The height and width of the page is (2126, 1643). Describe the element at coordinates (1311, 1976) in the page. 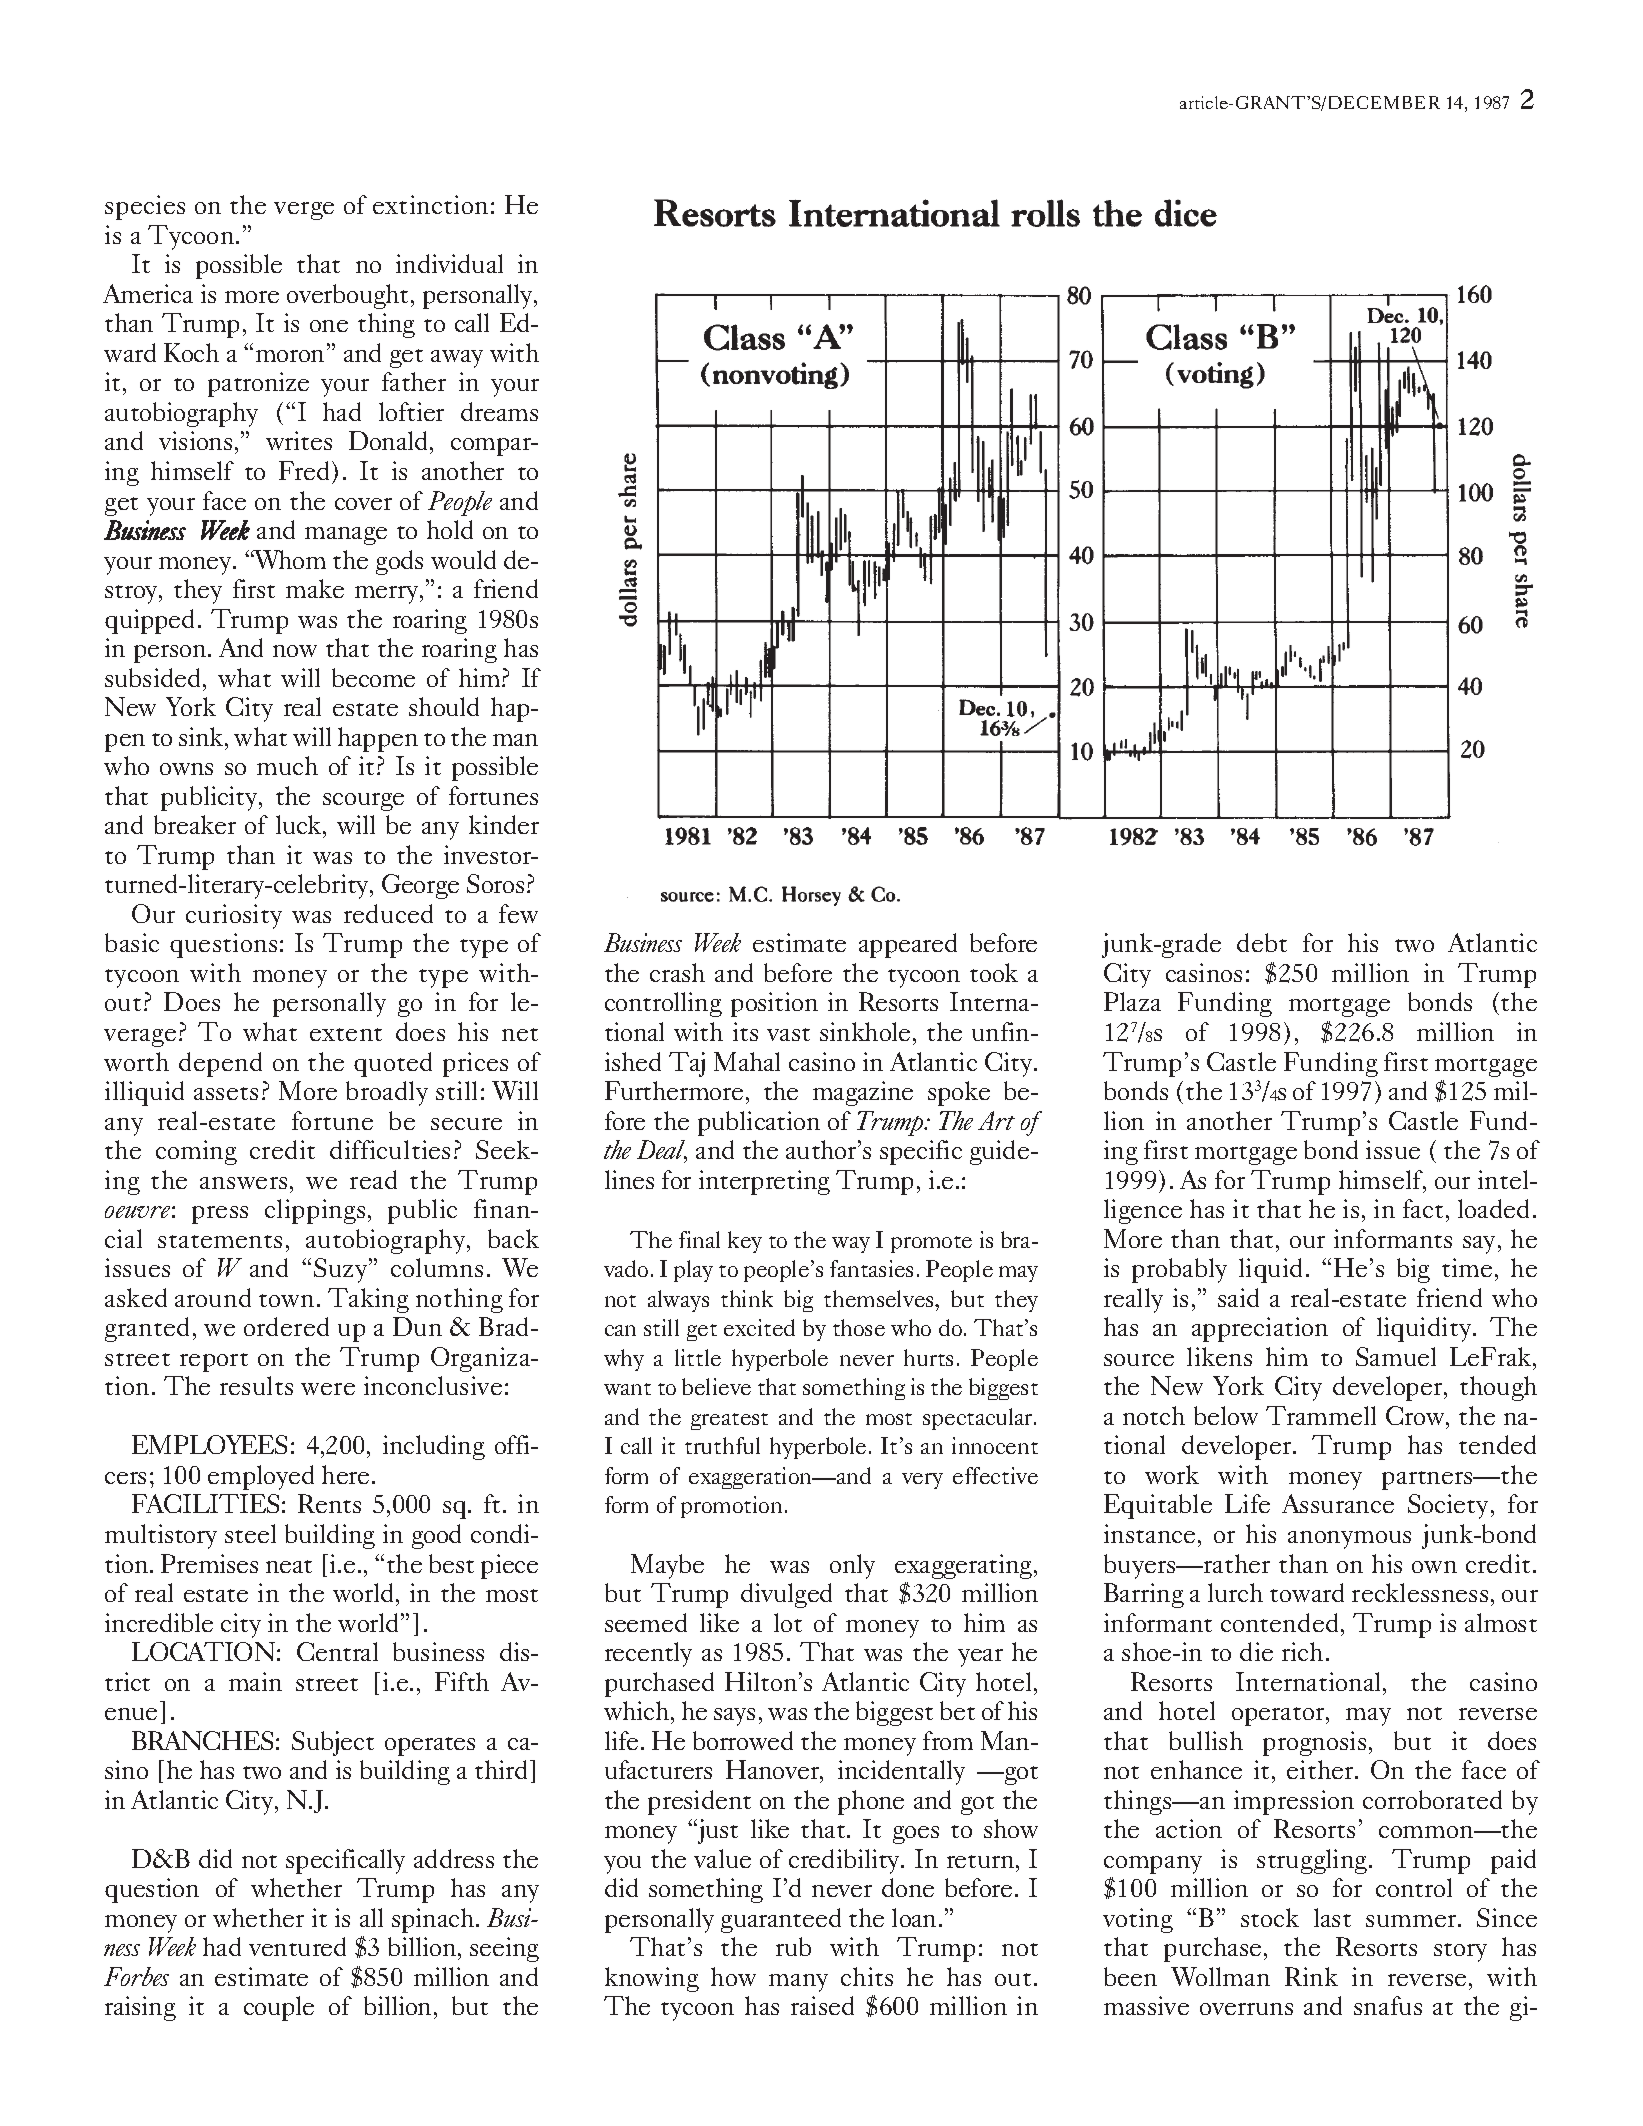

I see `Rink` at that location.
